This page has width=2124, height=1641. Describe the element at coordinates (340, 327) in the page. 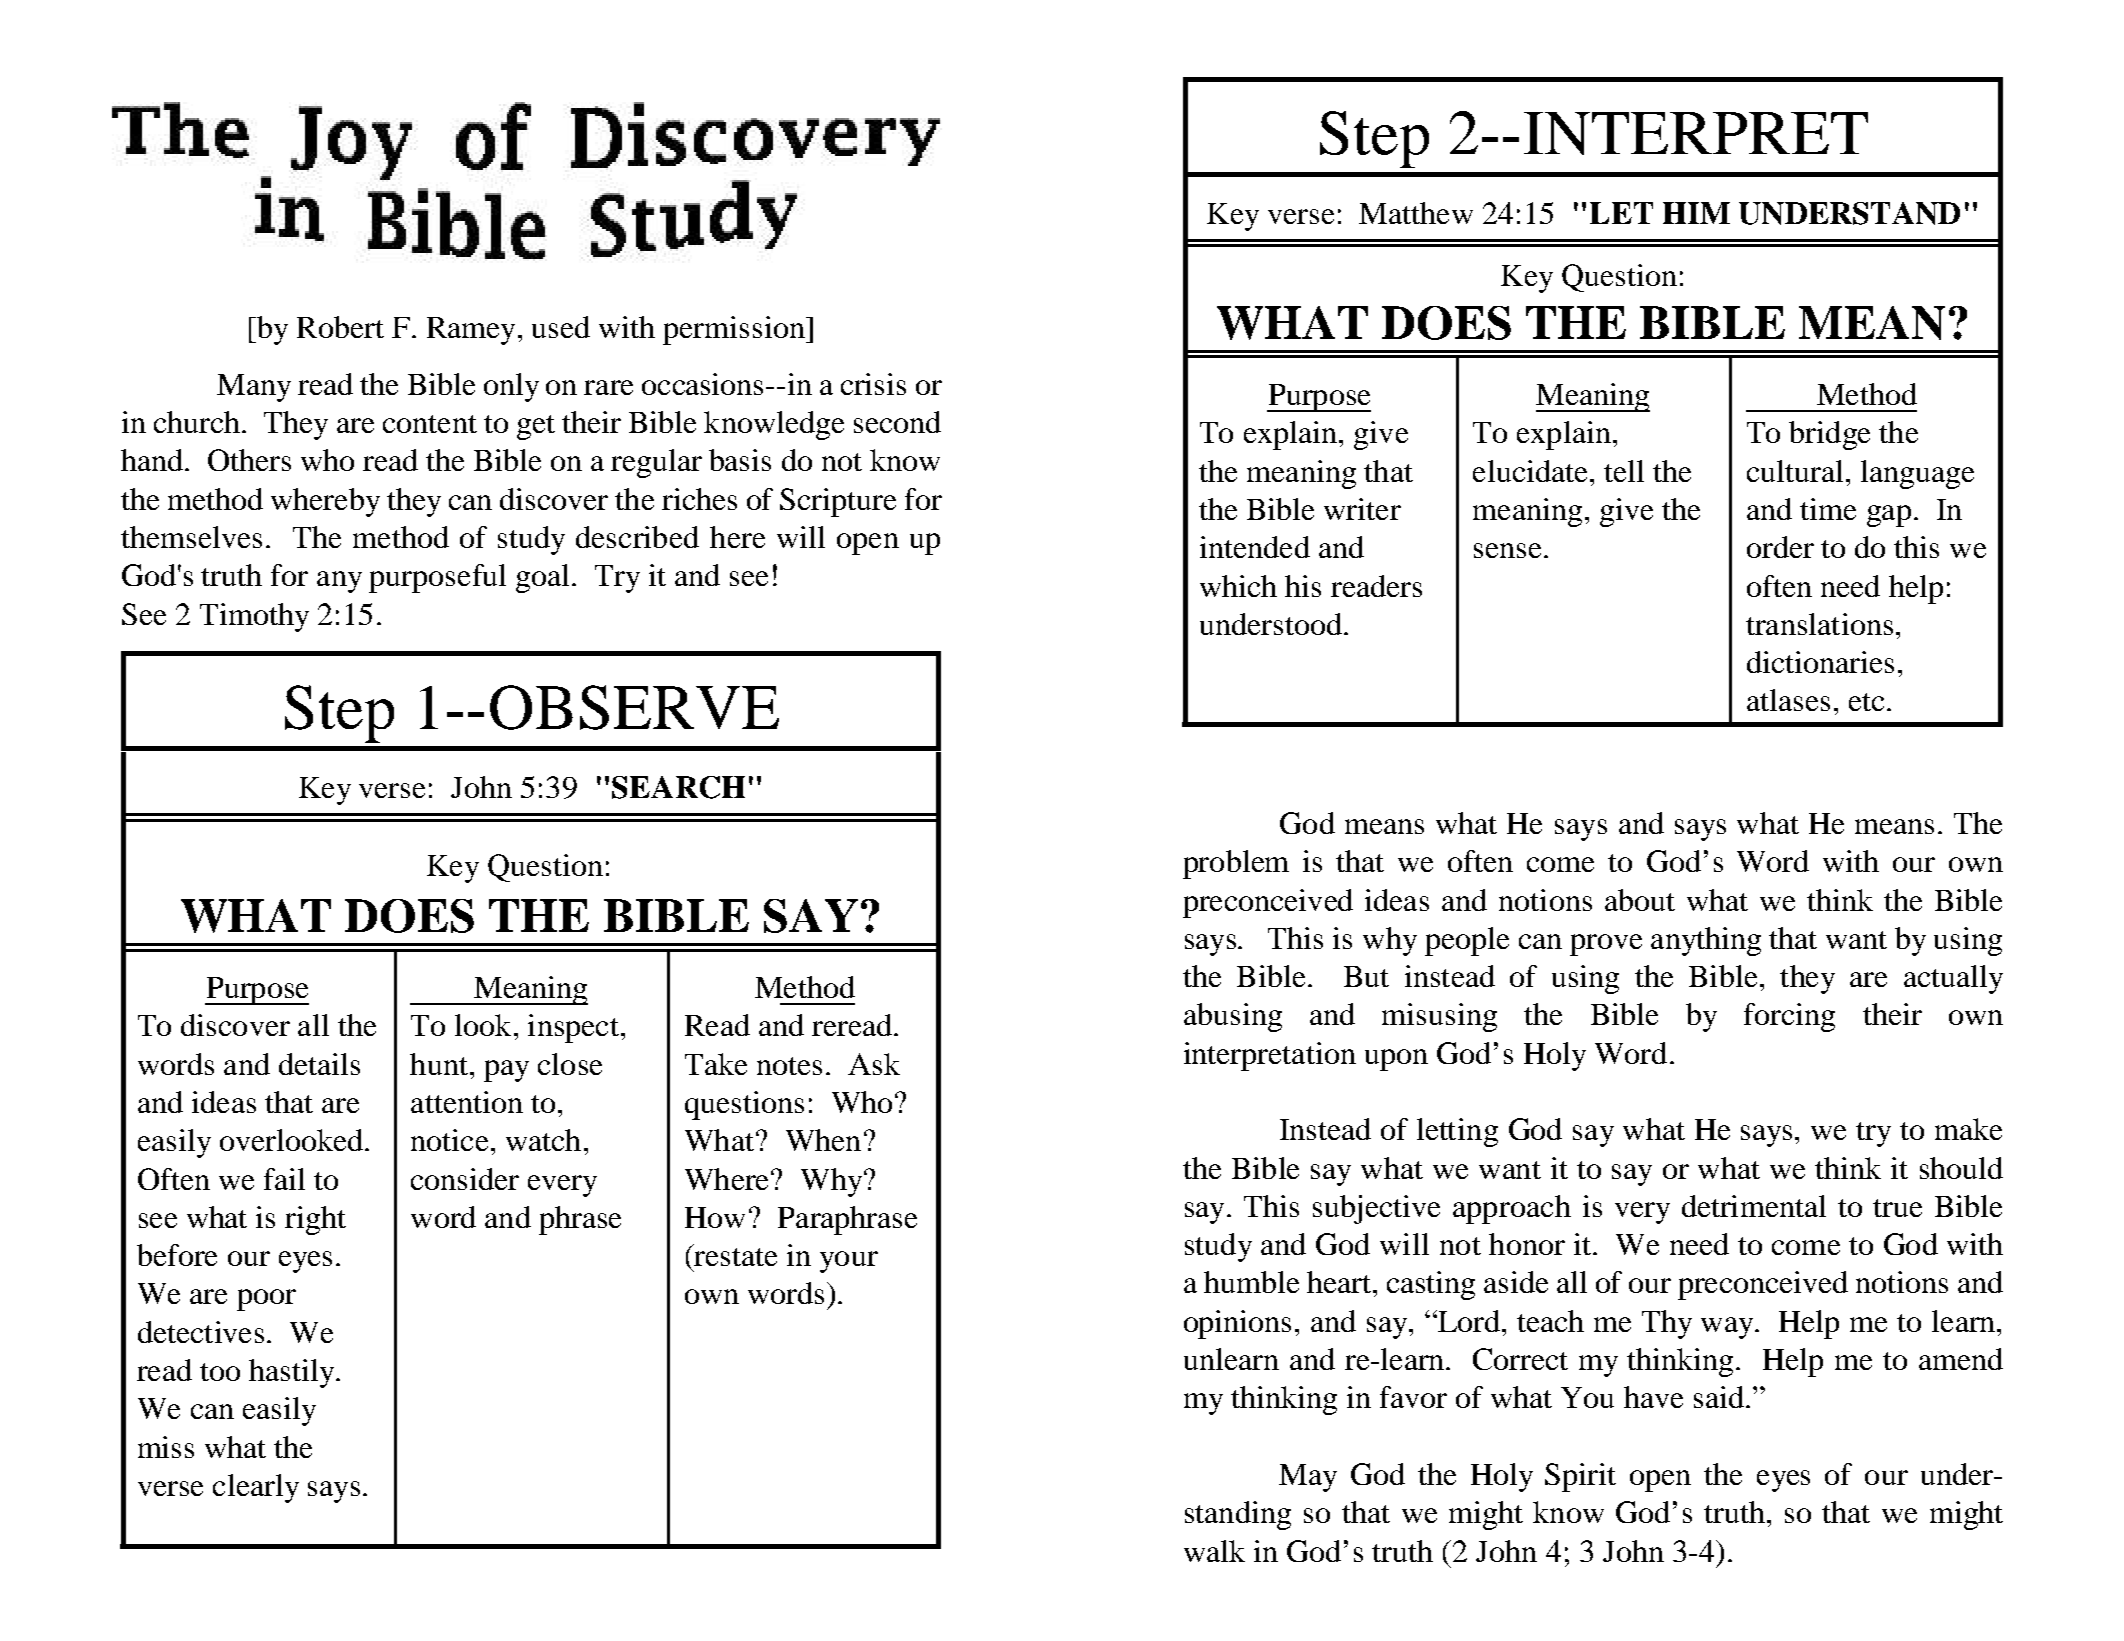

I see `Robert` at that location.
